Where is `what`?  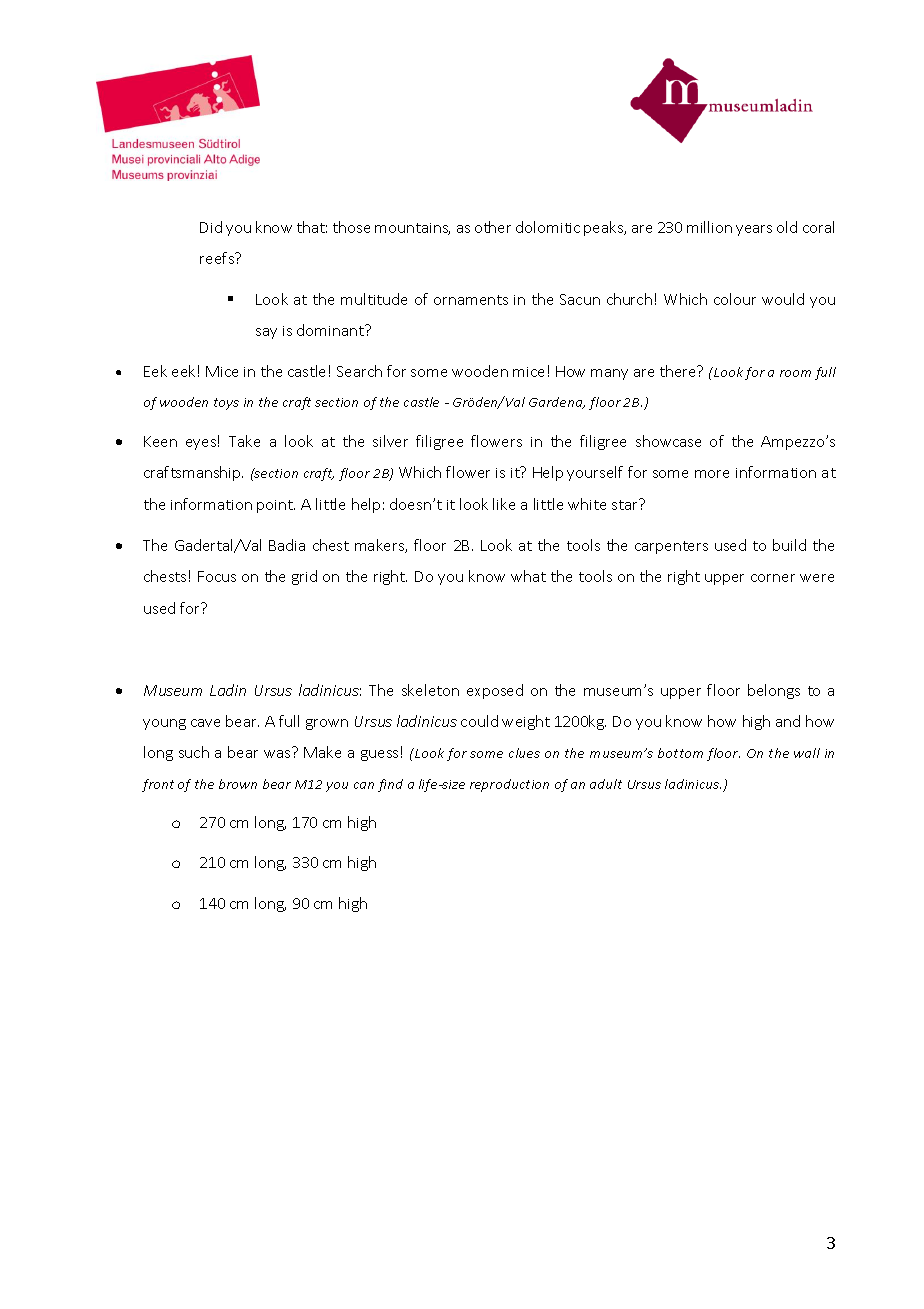
what is located at coordinates (528, 576).
